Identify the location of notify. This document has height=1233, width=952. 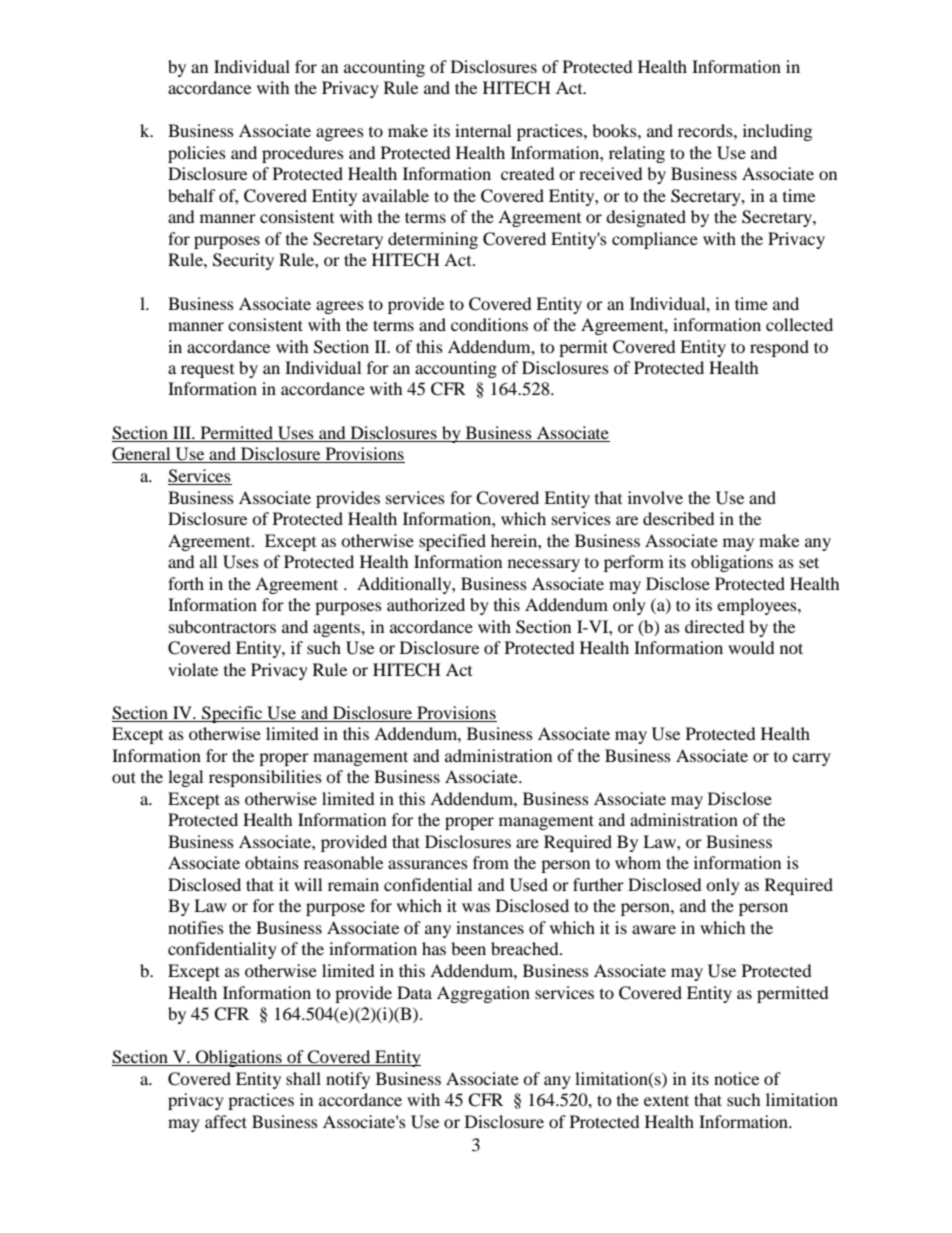
(348, 1080).
